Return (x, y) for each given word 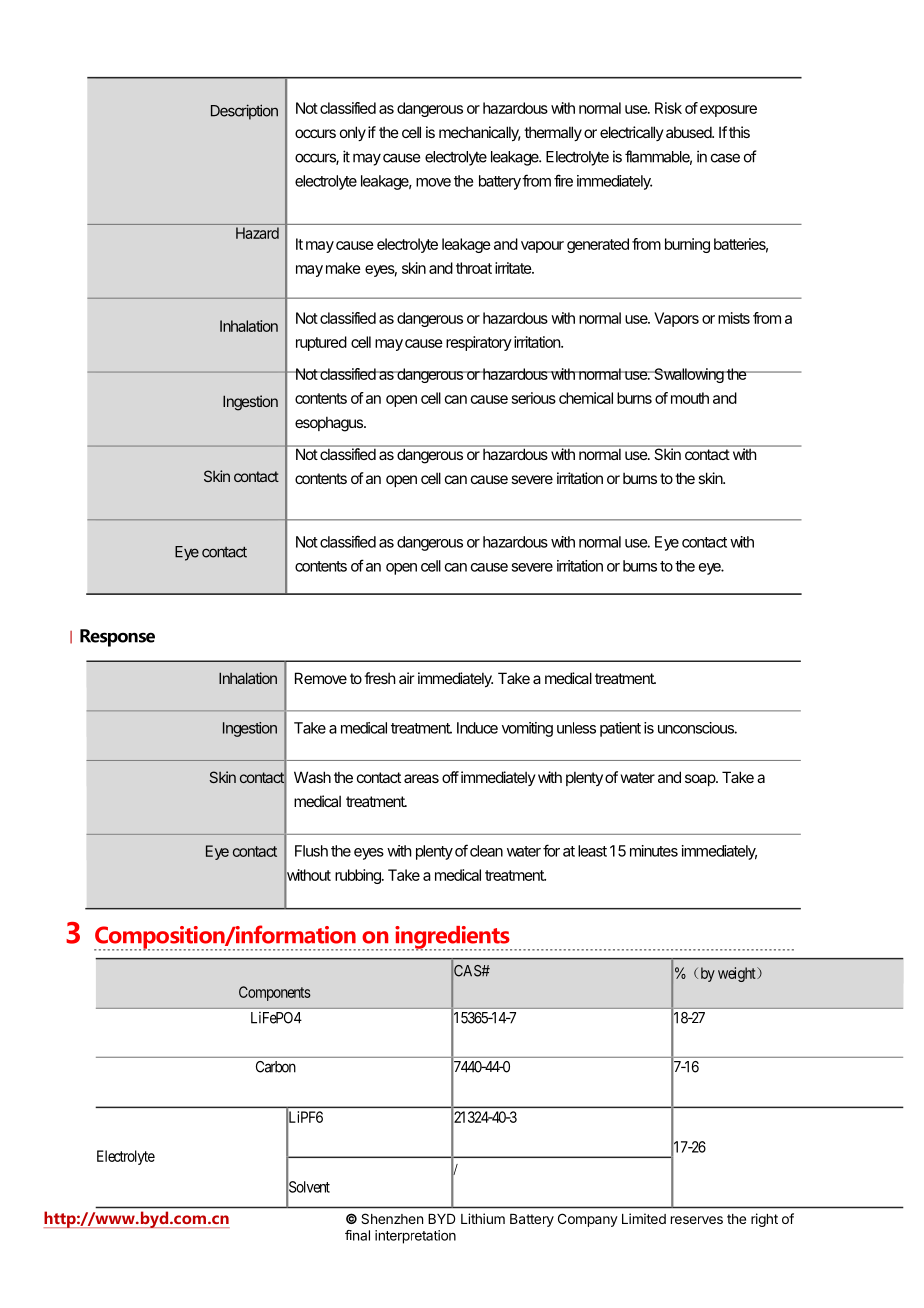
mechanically (480, 133)
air (406, 678)
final (357, 1235)
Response (117, 638)
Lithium (483, 1218)
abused (689, 132)
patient (620, 729)
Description (244, 112)
